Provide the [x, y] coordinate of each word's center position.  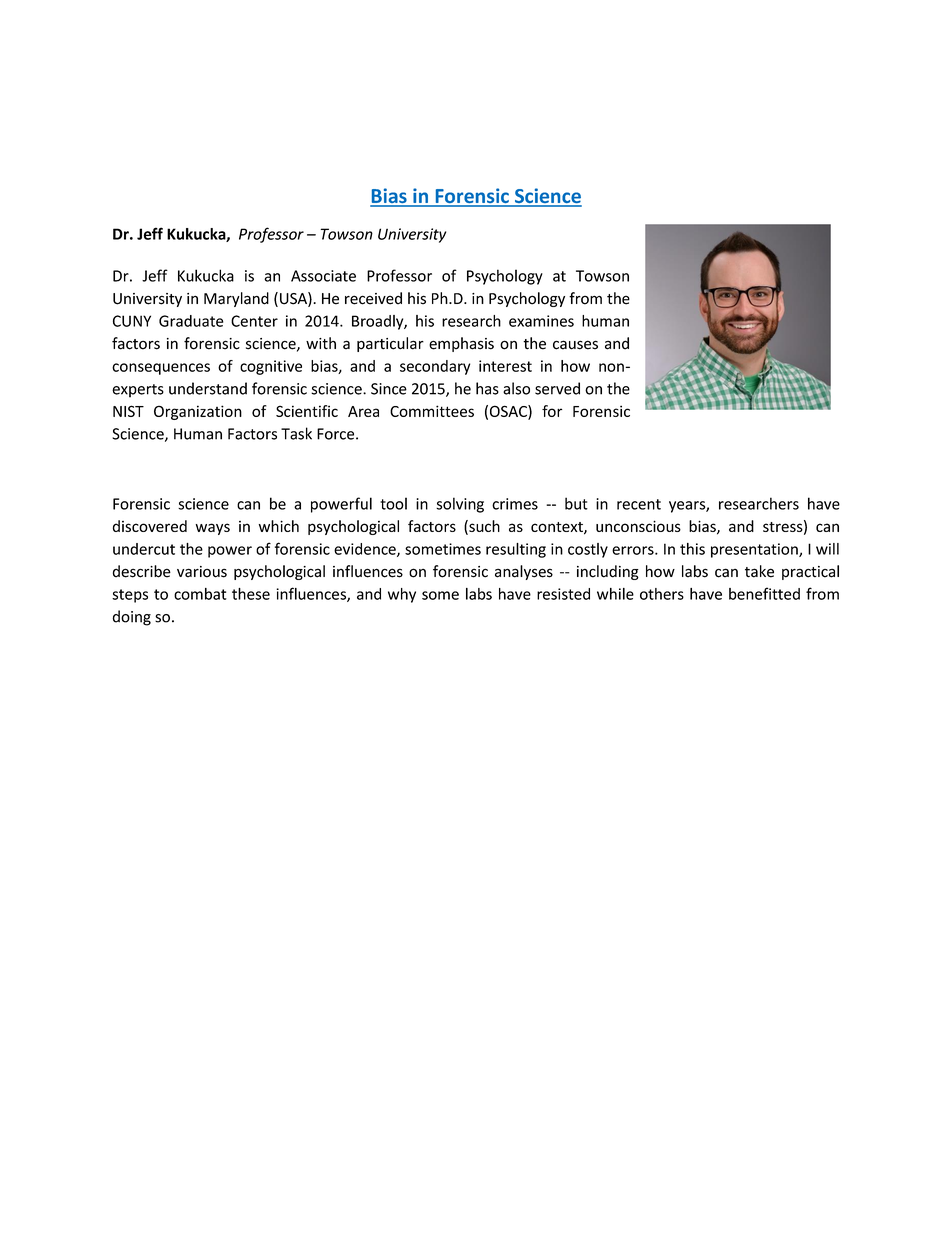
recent [639, 504]
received [373, 298]
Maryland [236, 299]
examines [541, 321]
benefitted [764, 593]
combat [200, 594]
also [516, 388]
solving [460, 505]
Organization [198, 412]
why [402, 595]
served [557, 388]
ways [213, 529]
